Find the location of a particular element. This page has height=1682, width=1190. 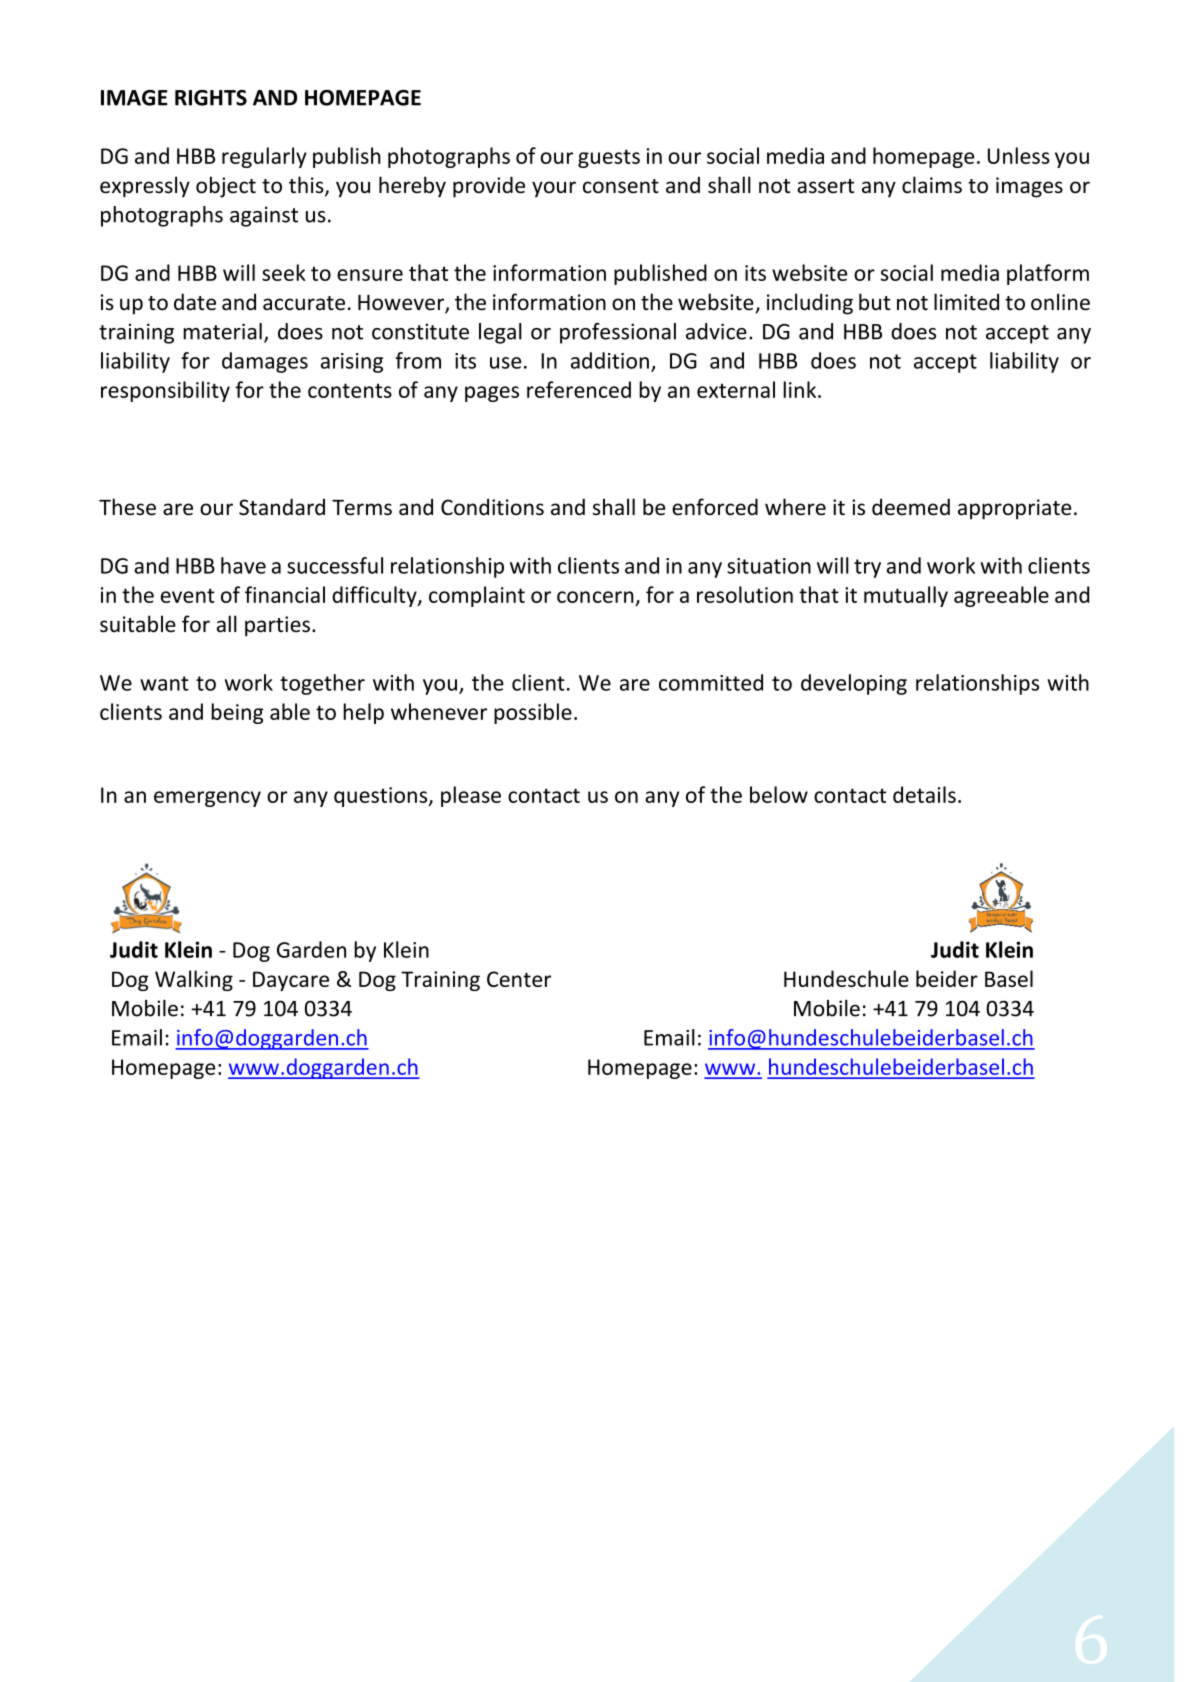

concern is located at coordinates (595, 597).
